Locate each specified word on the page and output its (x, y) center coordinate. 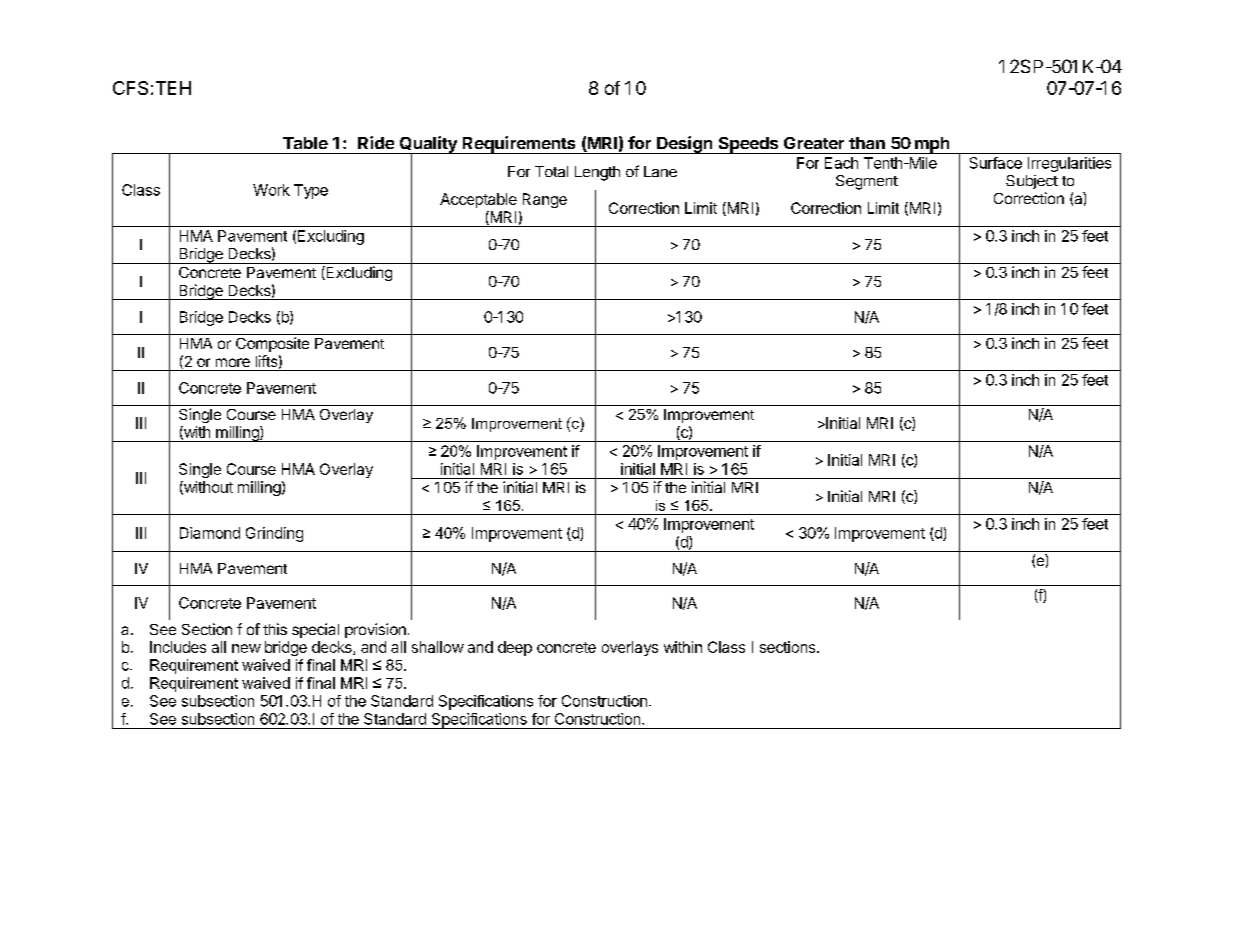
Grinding (274, 534)
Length (597, 173)
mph (932, 145)
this (275, 629)
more (233, 362)
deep (515, 648)
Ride (376, 142)
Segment (867, 182)
